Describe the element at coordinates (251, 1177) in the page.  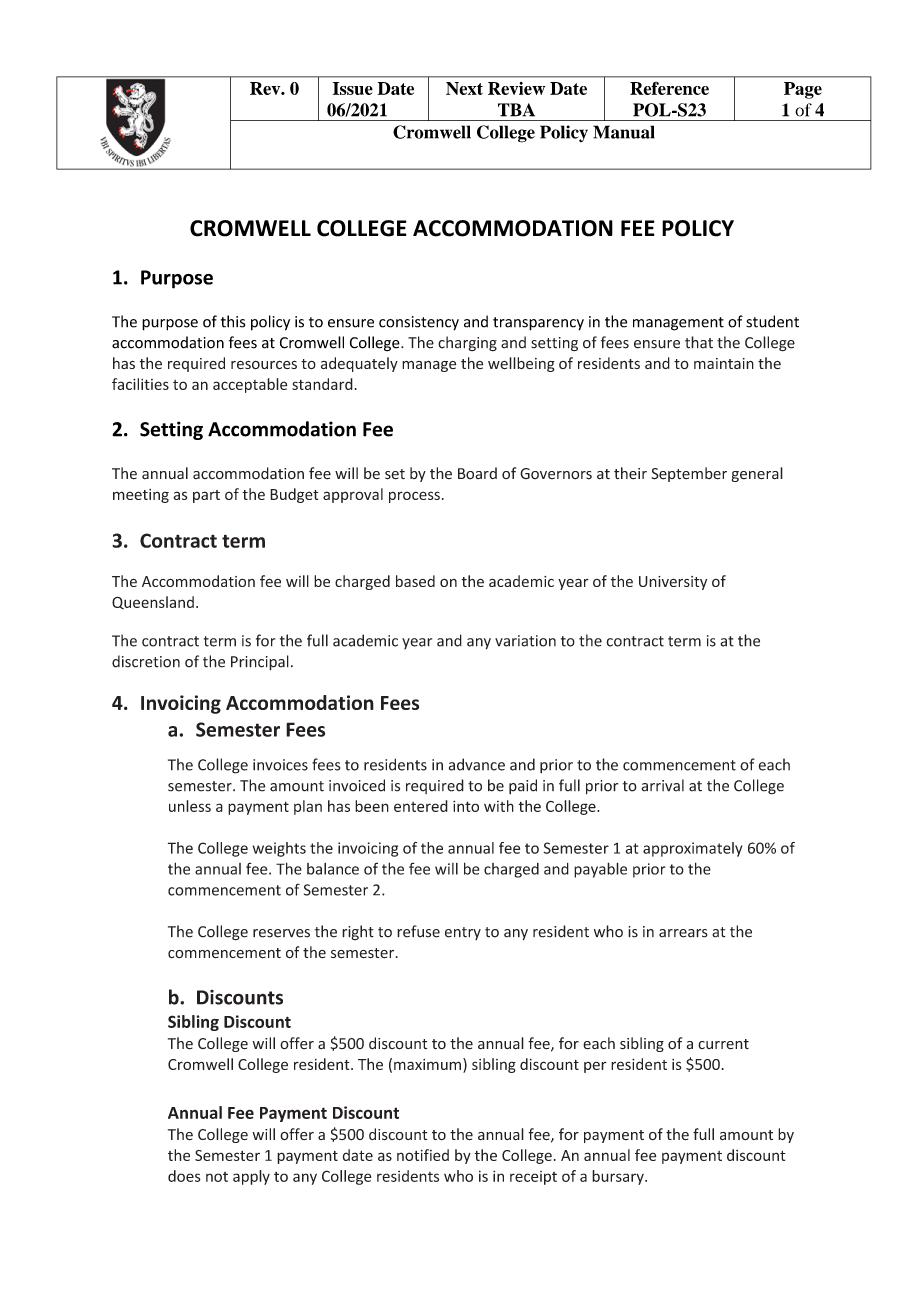
I see `apply` at that location.
